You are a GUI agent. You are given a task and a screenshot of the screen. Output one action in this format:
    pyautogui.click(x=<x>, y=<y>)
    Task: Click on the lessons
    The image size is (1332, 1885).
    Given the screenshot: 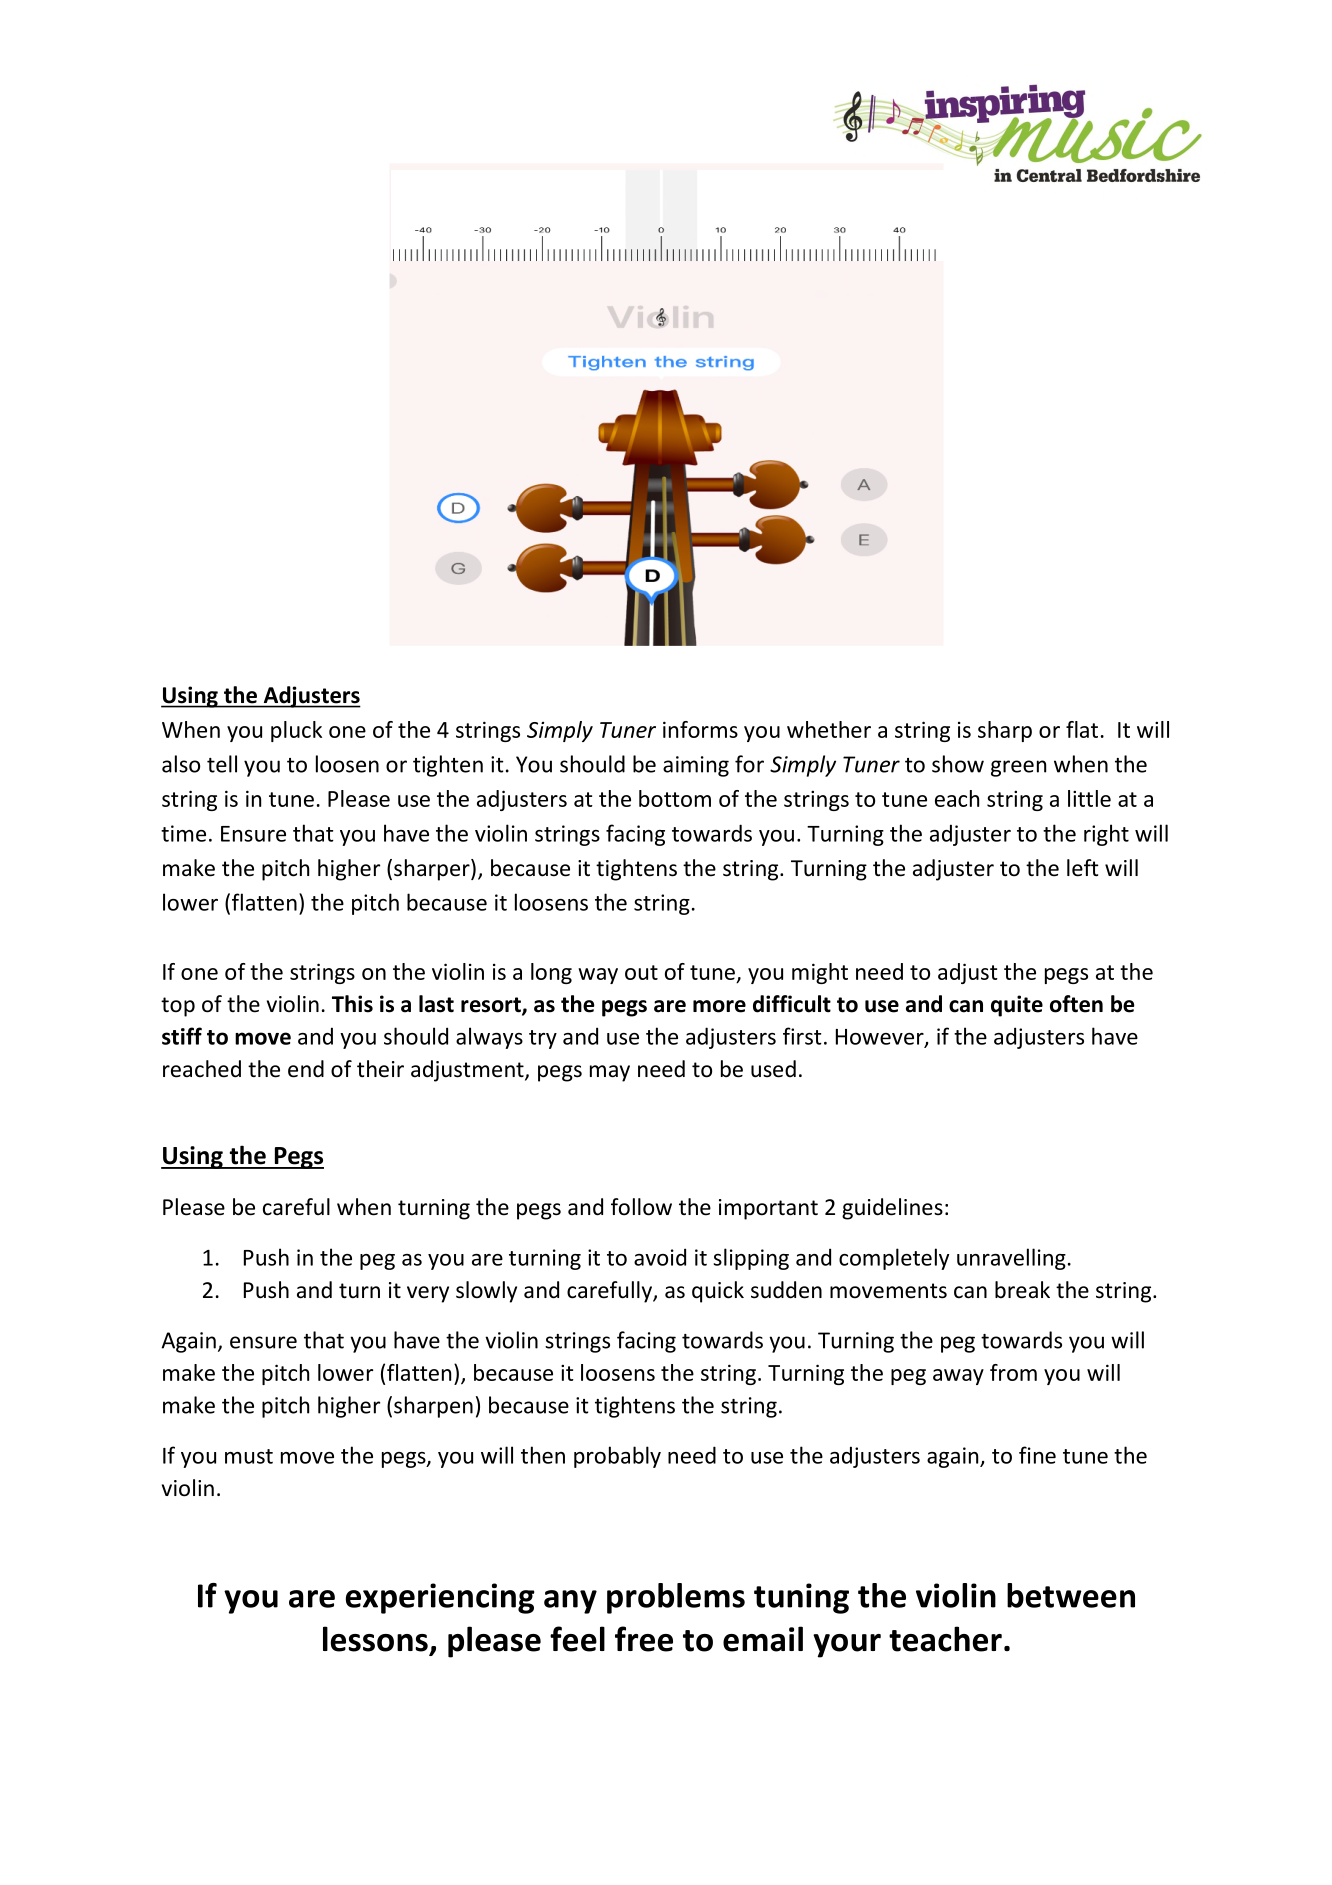 What is the action you would take?
    pyautogui.click(x=375, y=1639)
